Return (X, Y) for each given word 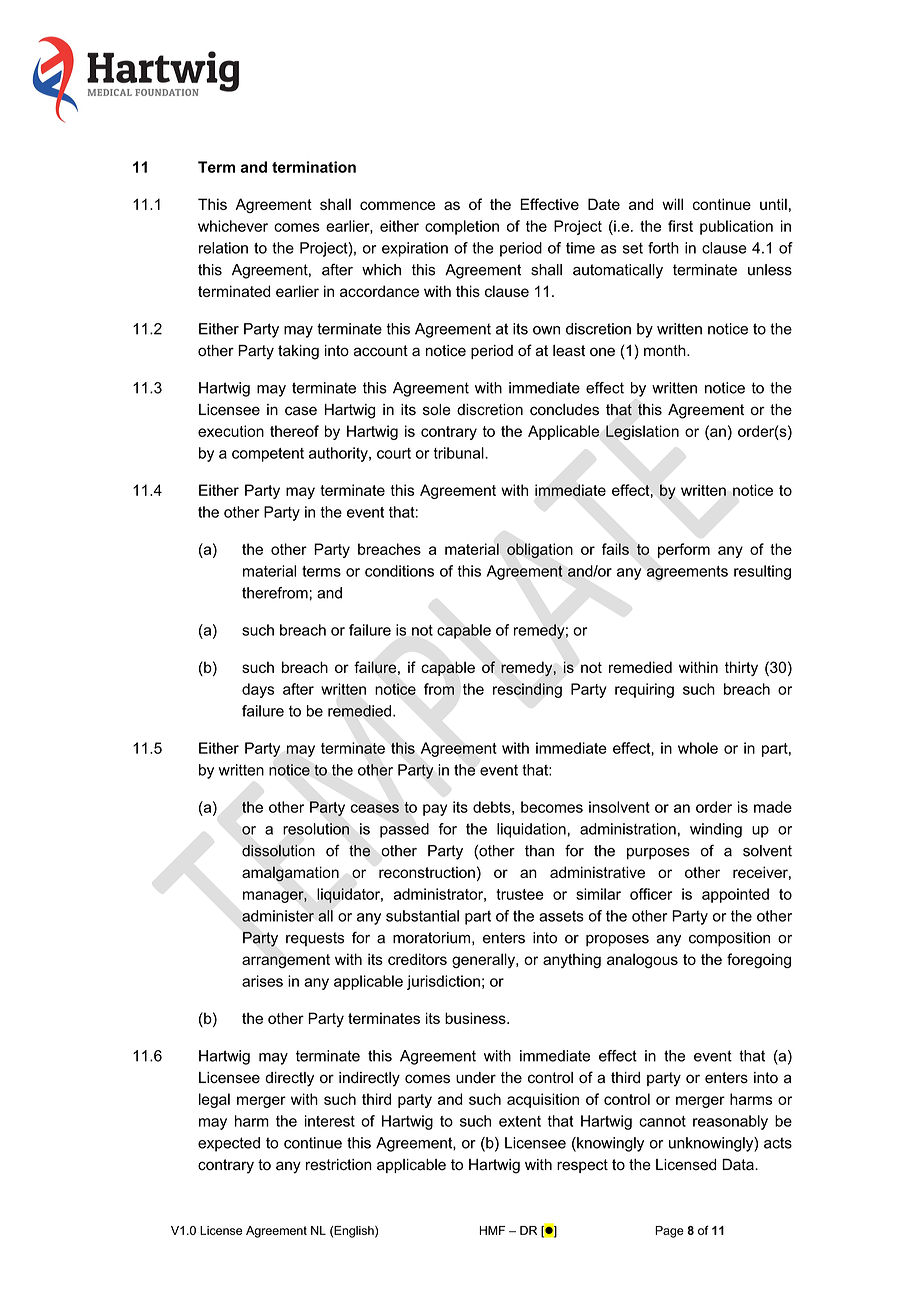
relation (223, 248)
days (258, 690)
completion (462, 227)
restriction (339, 1165)
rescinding (527, 690)
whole (698, 748)
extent (520, 1121)
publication (736, 227)
